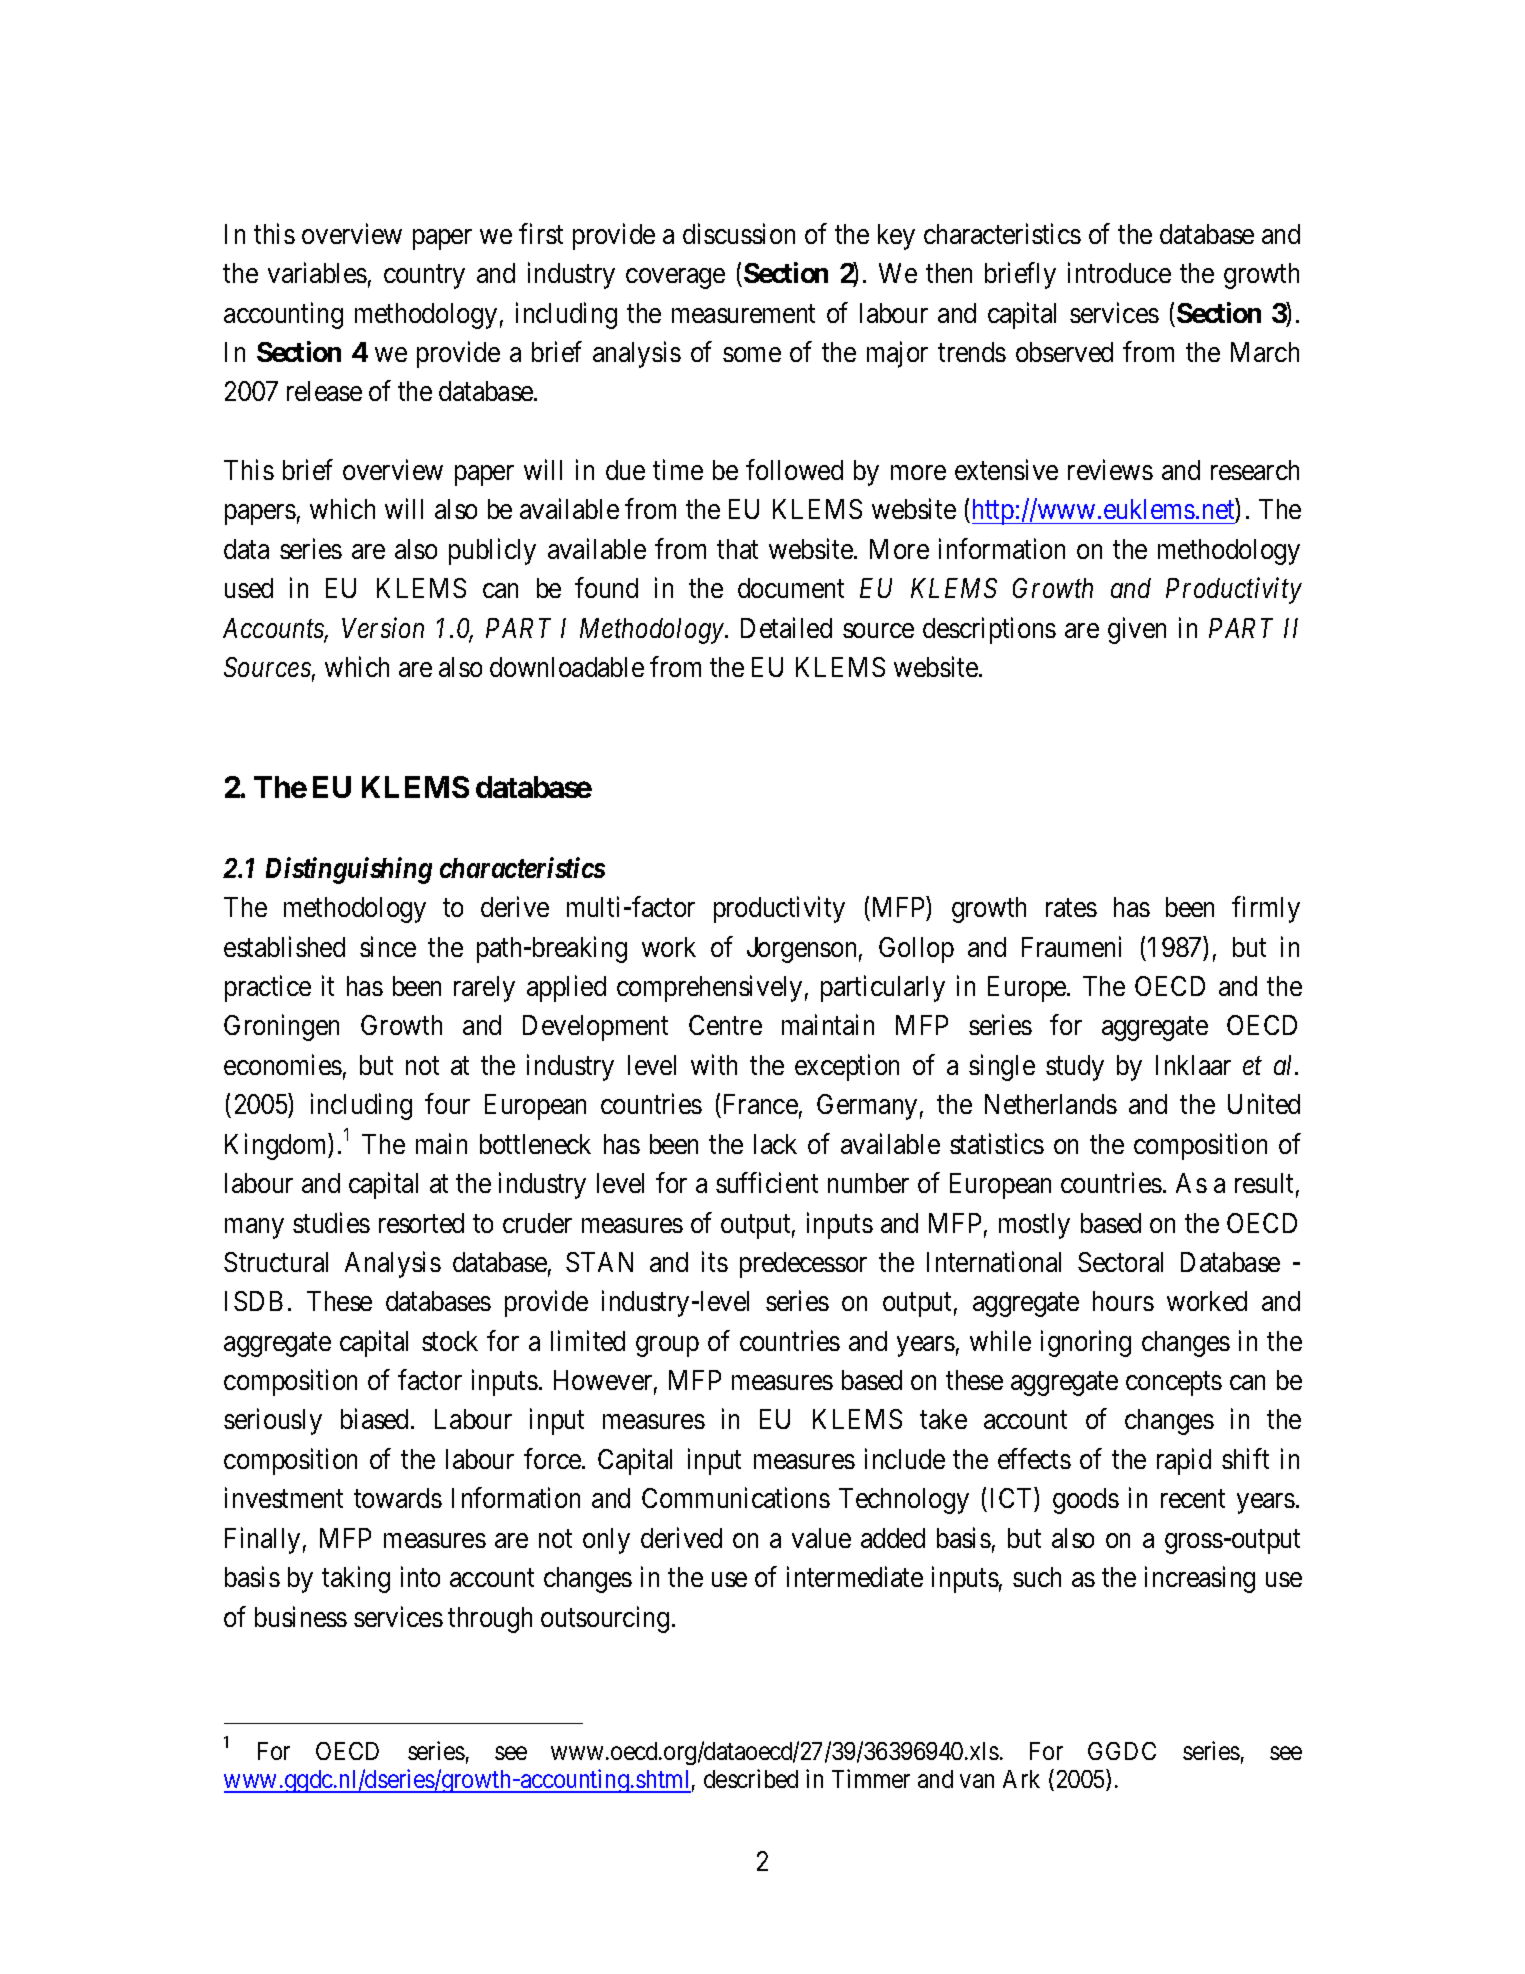  What do you see at coordinates (1174, 1384) in the screenshot?
I see `concepts` at bounding box center [1174, 1384].
